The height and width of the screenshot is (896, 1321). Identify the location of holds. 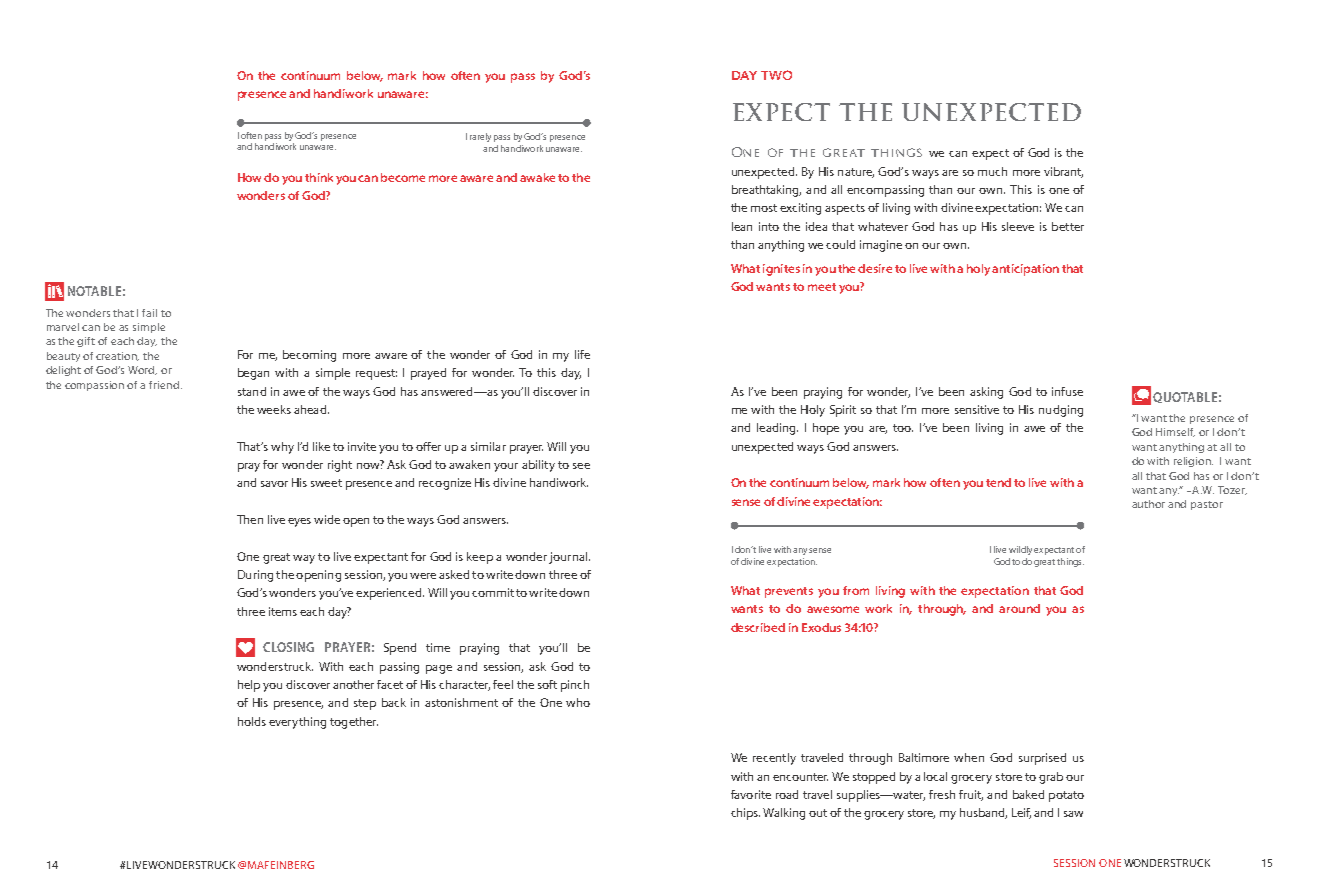
(252, 721).
